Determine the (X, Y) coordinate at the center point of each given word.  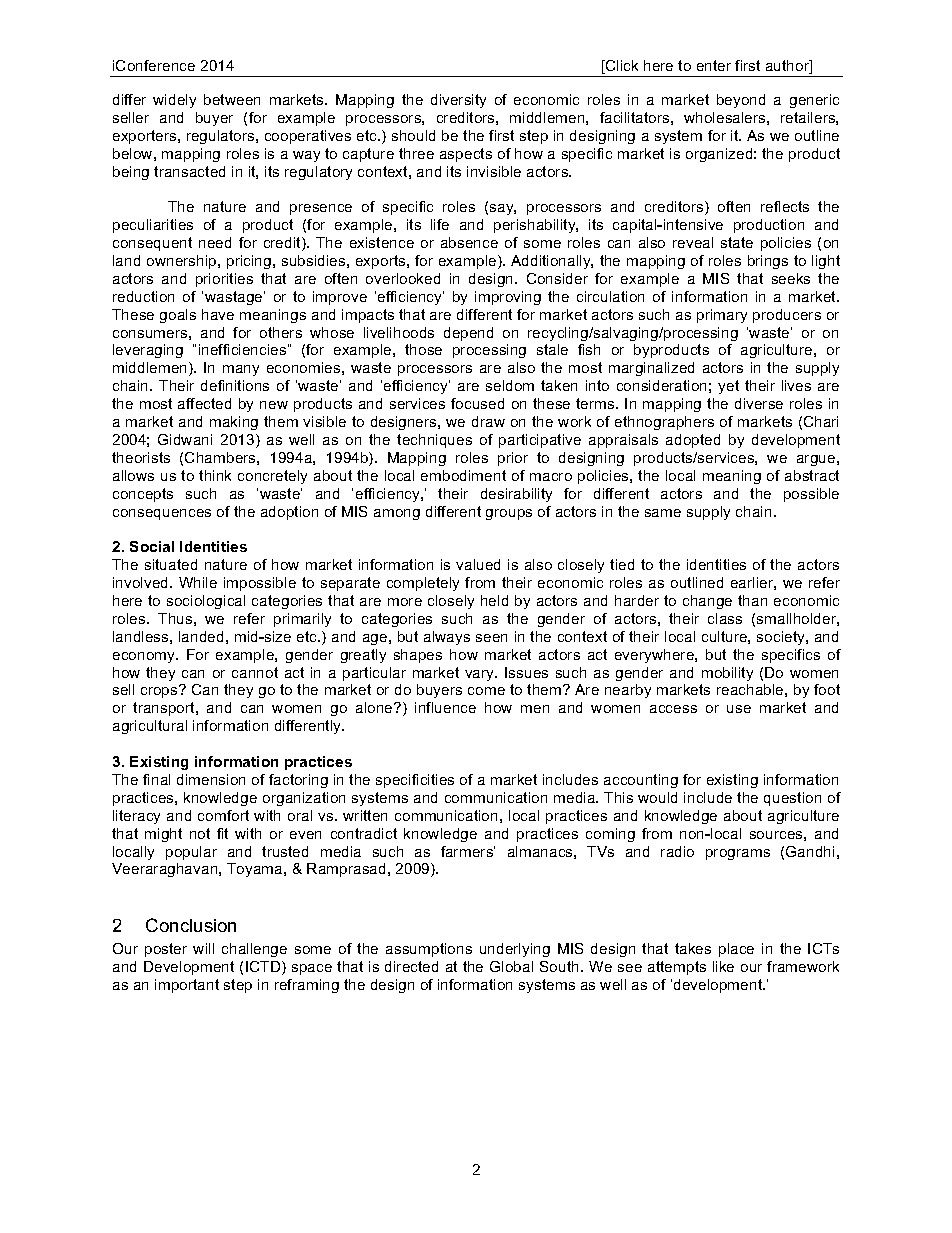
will (203, 948)
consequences (162, 514)
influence (445, 707)
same (663, 513)
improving (508, 298)
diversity (458, 101)
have (218, 314)
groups (509, 514)
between (232, 99)
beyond (741, 101)
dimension (211, 779)
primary (722, 316)
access (673, 709)
